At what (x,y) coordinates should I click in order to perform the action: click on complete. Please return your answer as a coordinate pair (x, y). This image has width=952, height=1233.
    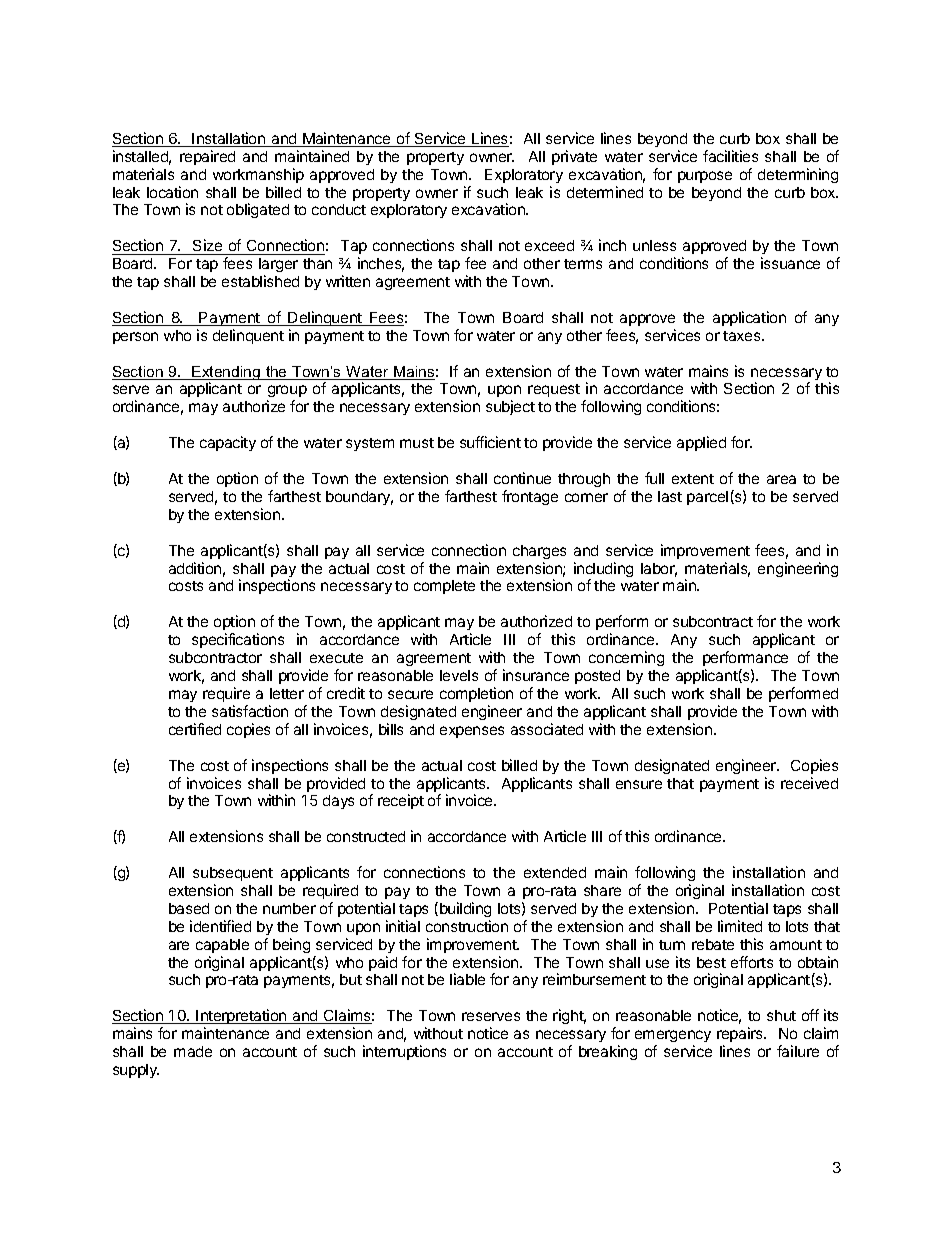
    Looking at the image, I should click on (444, 587).
